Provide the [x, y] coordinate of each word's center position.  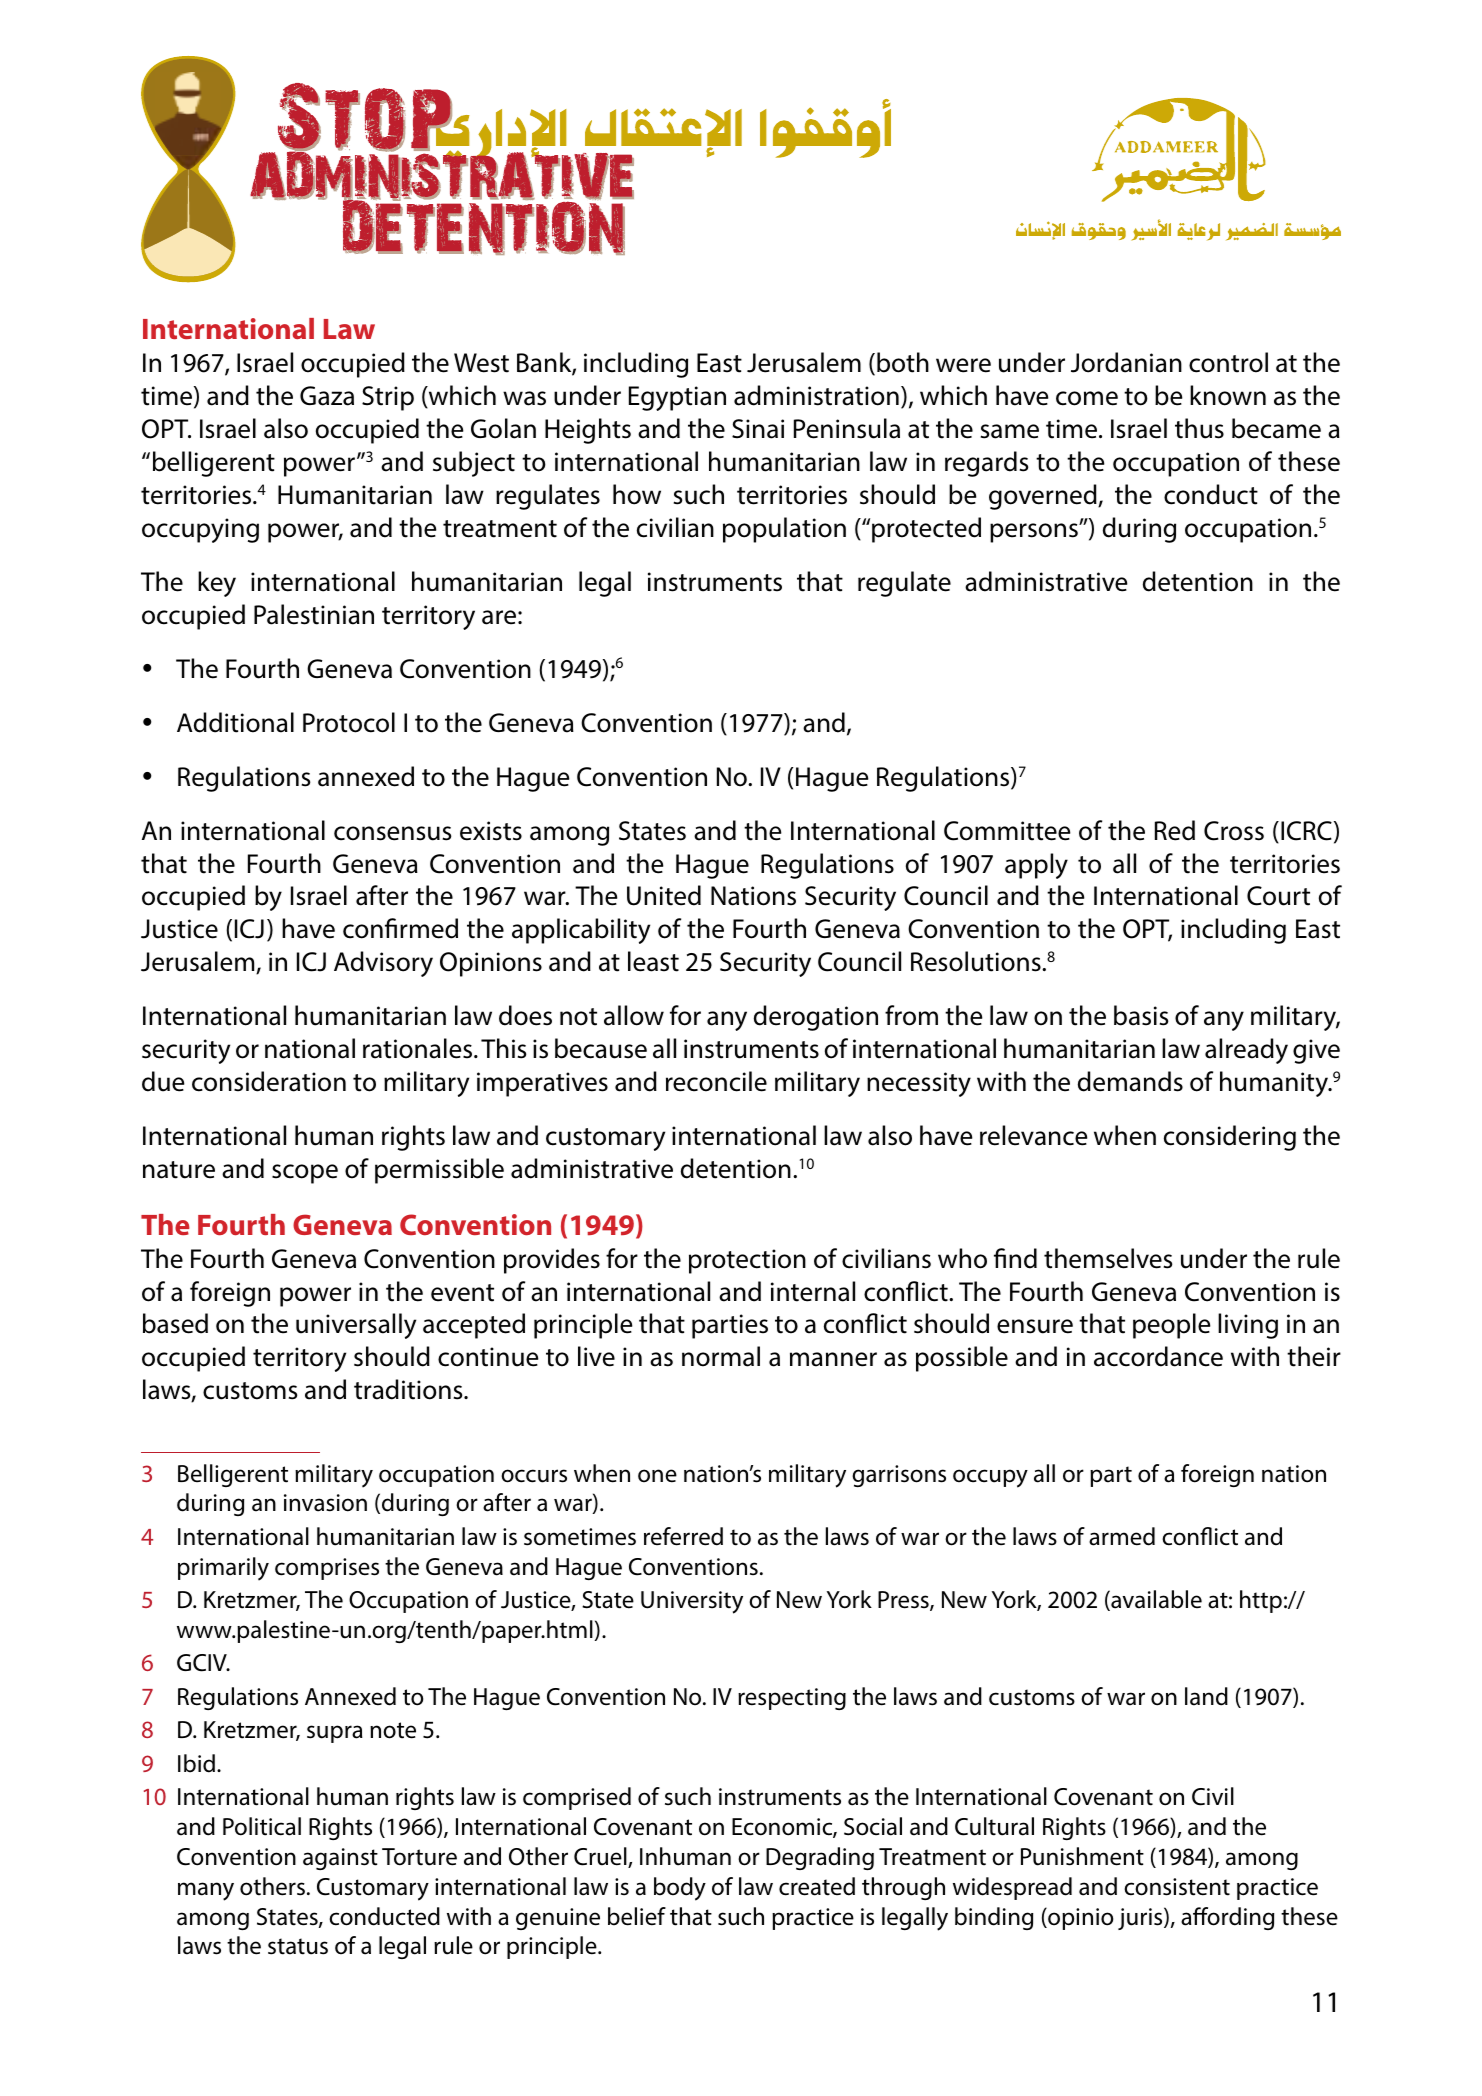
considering [1230, 1138]
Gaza [327, 396]
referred [683, 1536]
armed [1122, 1536]
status [298, 1946]
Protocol [349, 722]
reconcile [716, 1081]
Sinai [758, 429]
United [664, 895]
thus [1199, 428]
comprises [327, 1569]
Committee [1007, 831]
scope [305, 1174]
